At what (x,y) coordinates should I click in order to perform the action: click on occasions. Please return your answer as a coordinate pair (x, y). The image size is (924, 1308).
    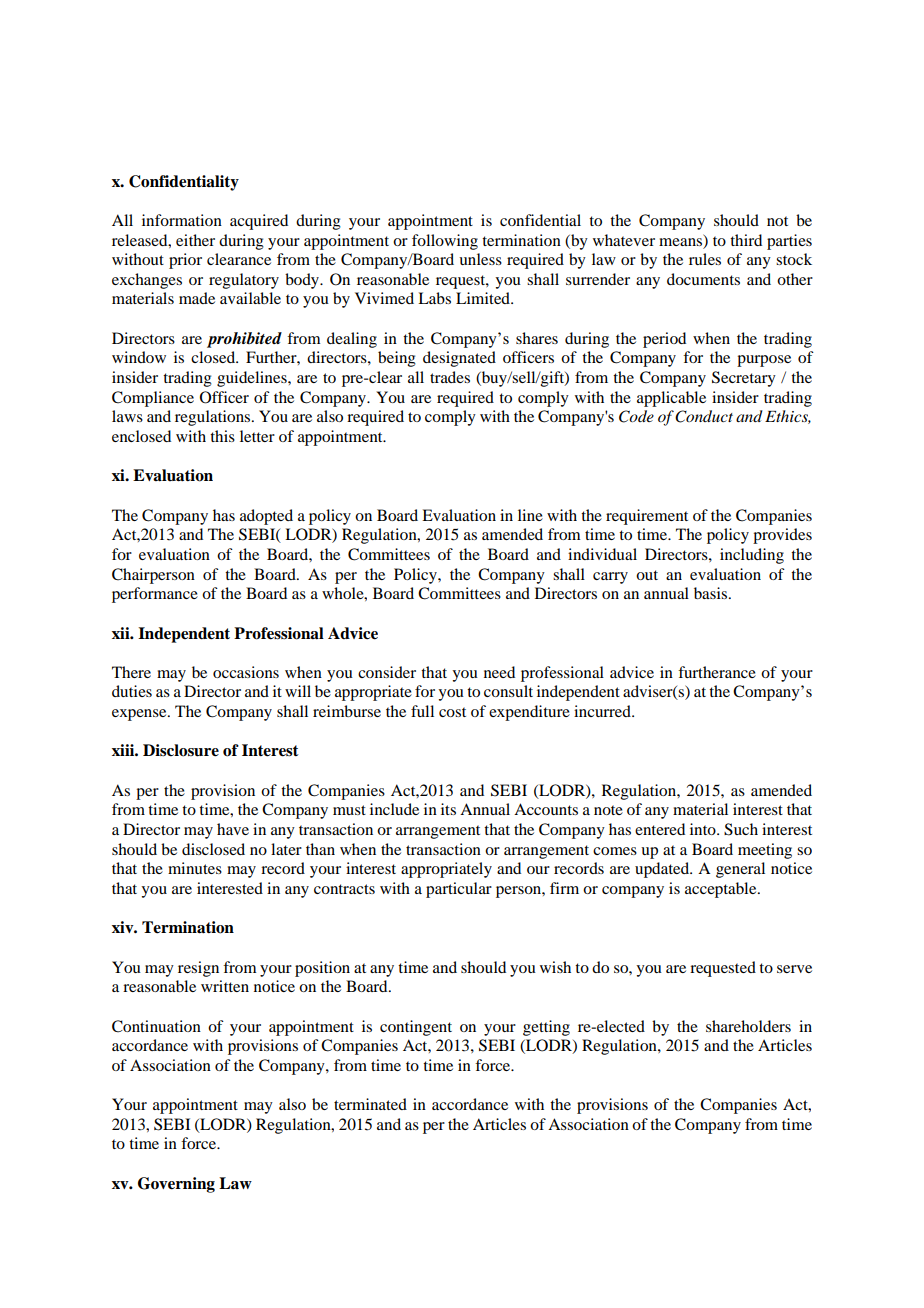
    Looking at the image, I should click on (246, 672).
